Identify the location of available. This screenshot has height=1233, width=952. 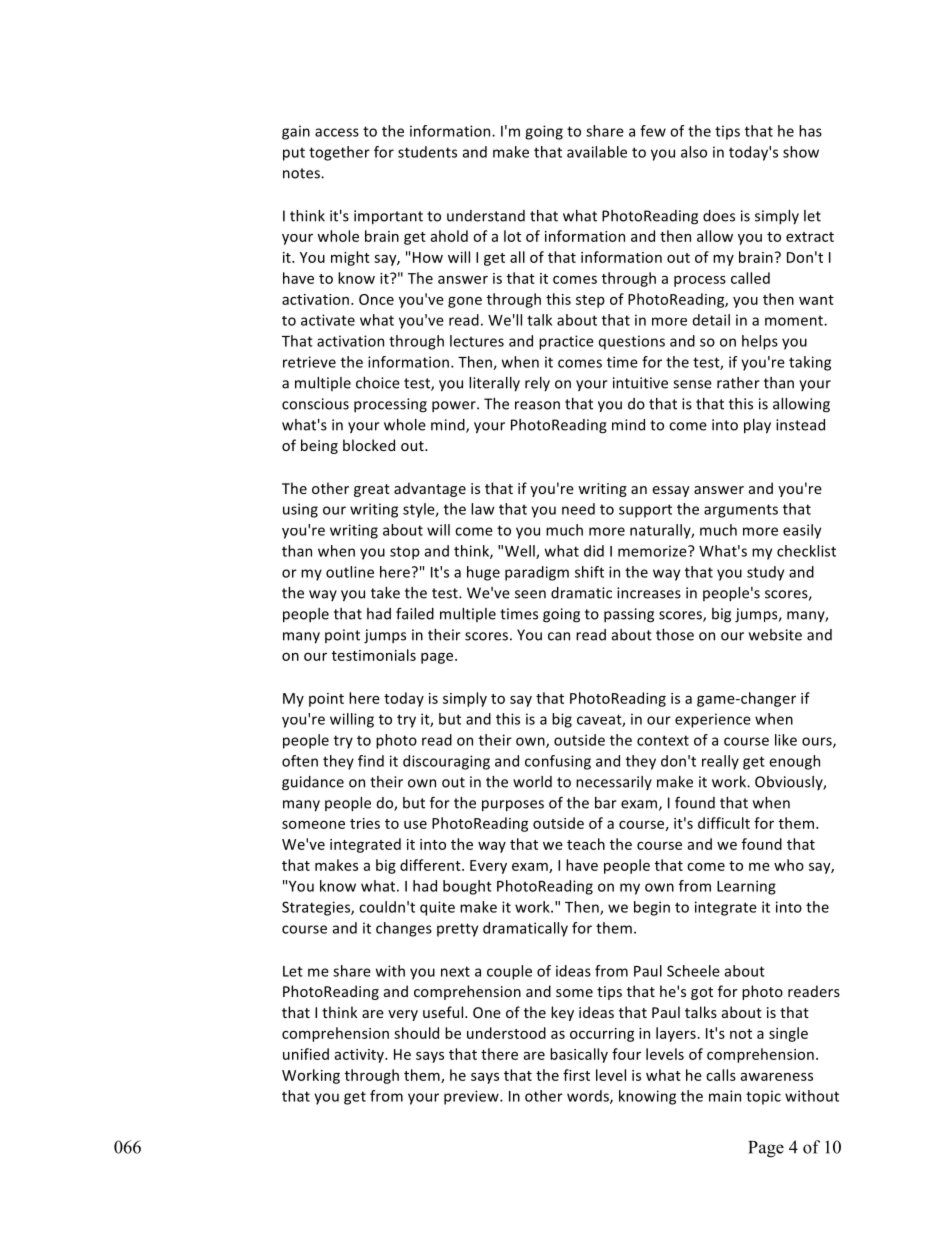
(597, 152).
